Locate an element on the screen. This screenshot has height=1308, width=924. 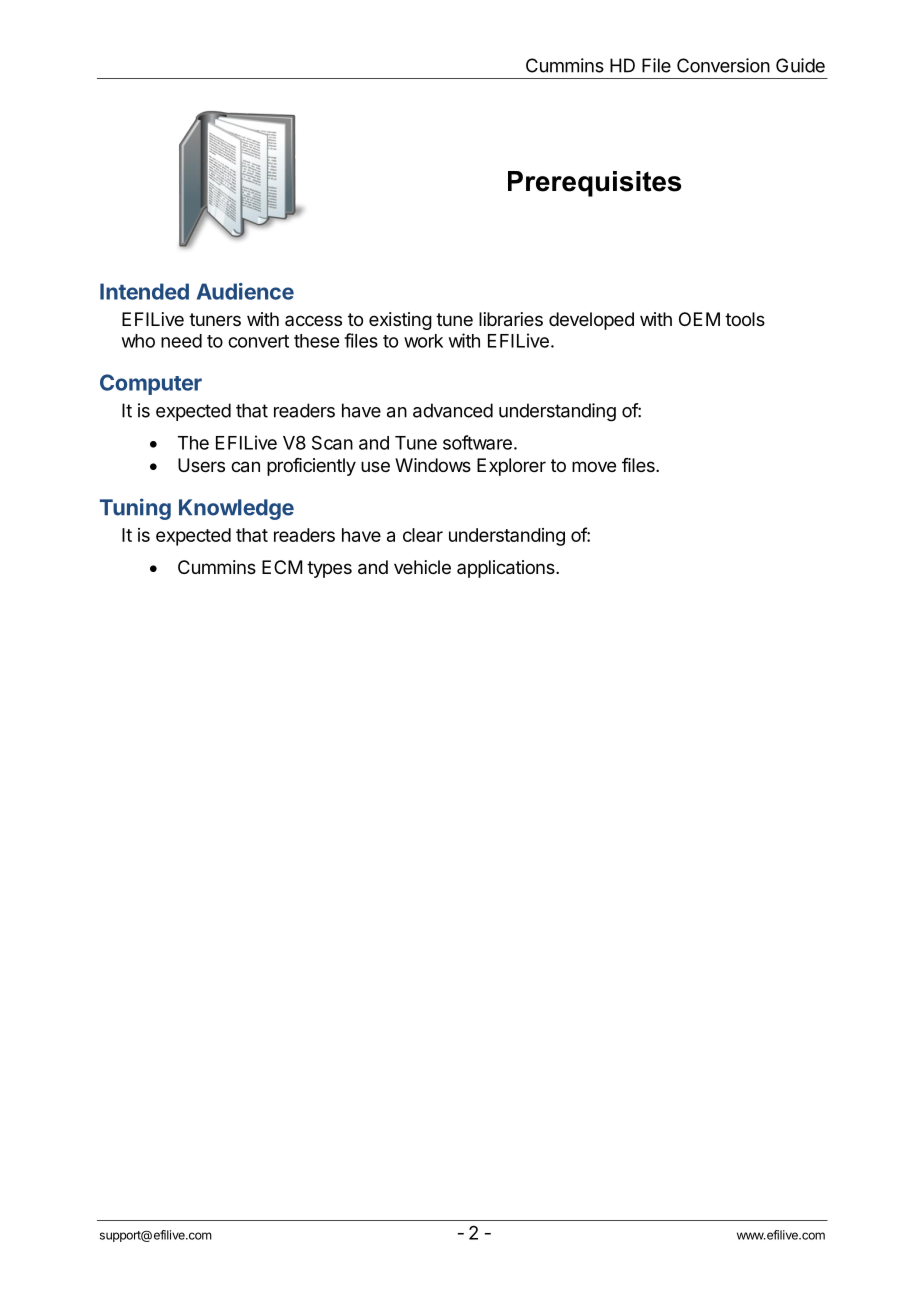
libraries is located at coordinates (511, 319).
